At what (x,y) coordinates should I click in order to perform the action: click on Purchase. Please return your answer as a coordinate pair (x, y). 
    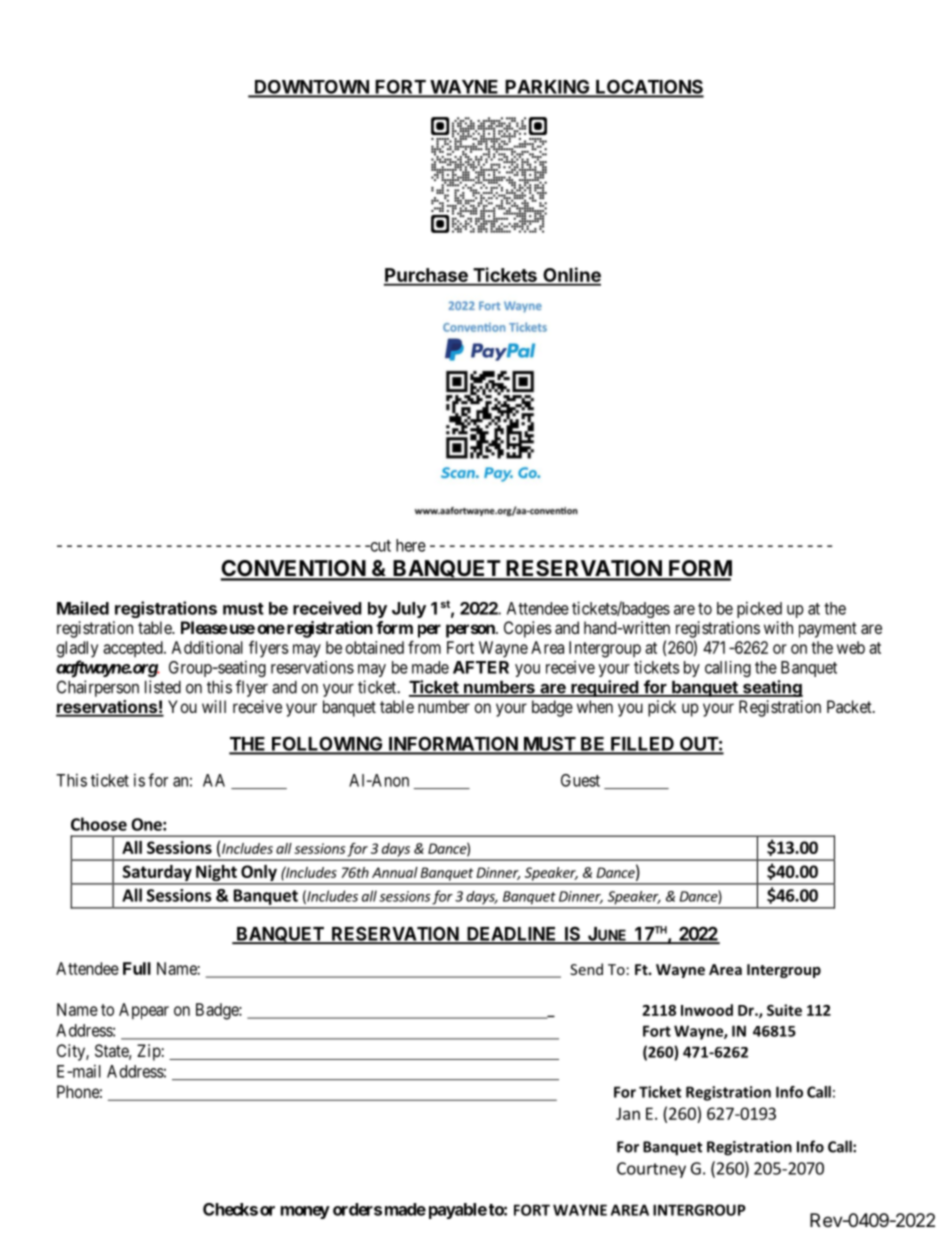
    Looking at the image, I should click on (427, 276).
